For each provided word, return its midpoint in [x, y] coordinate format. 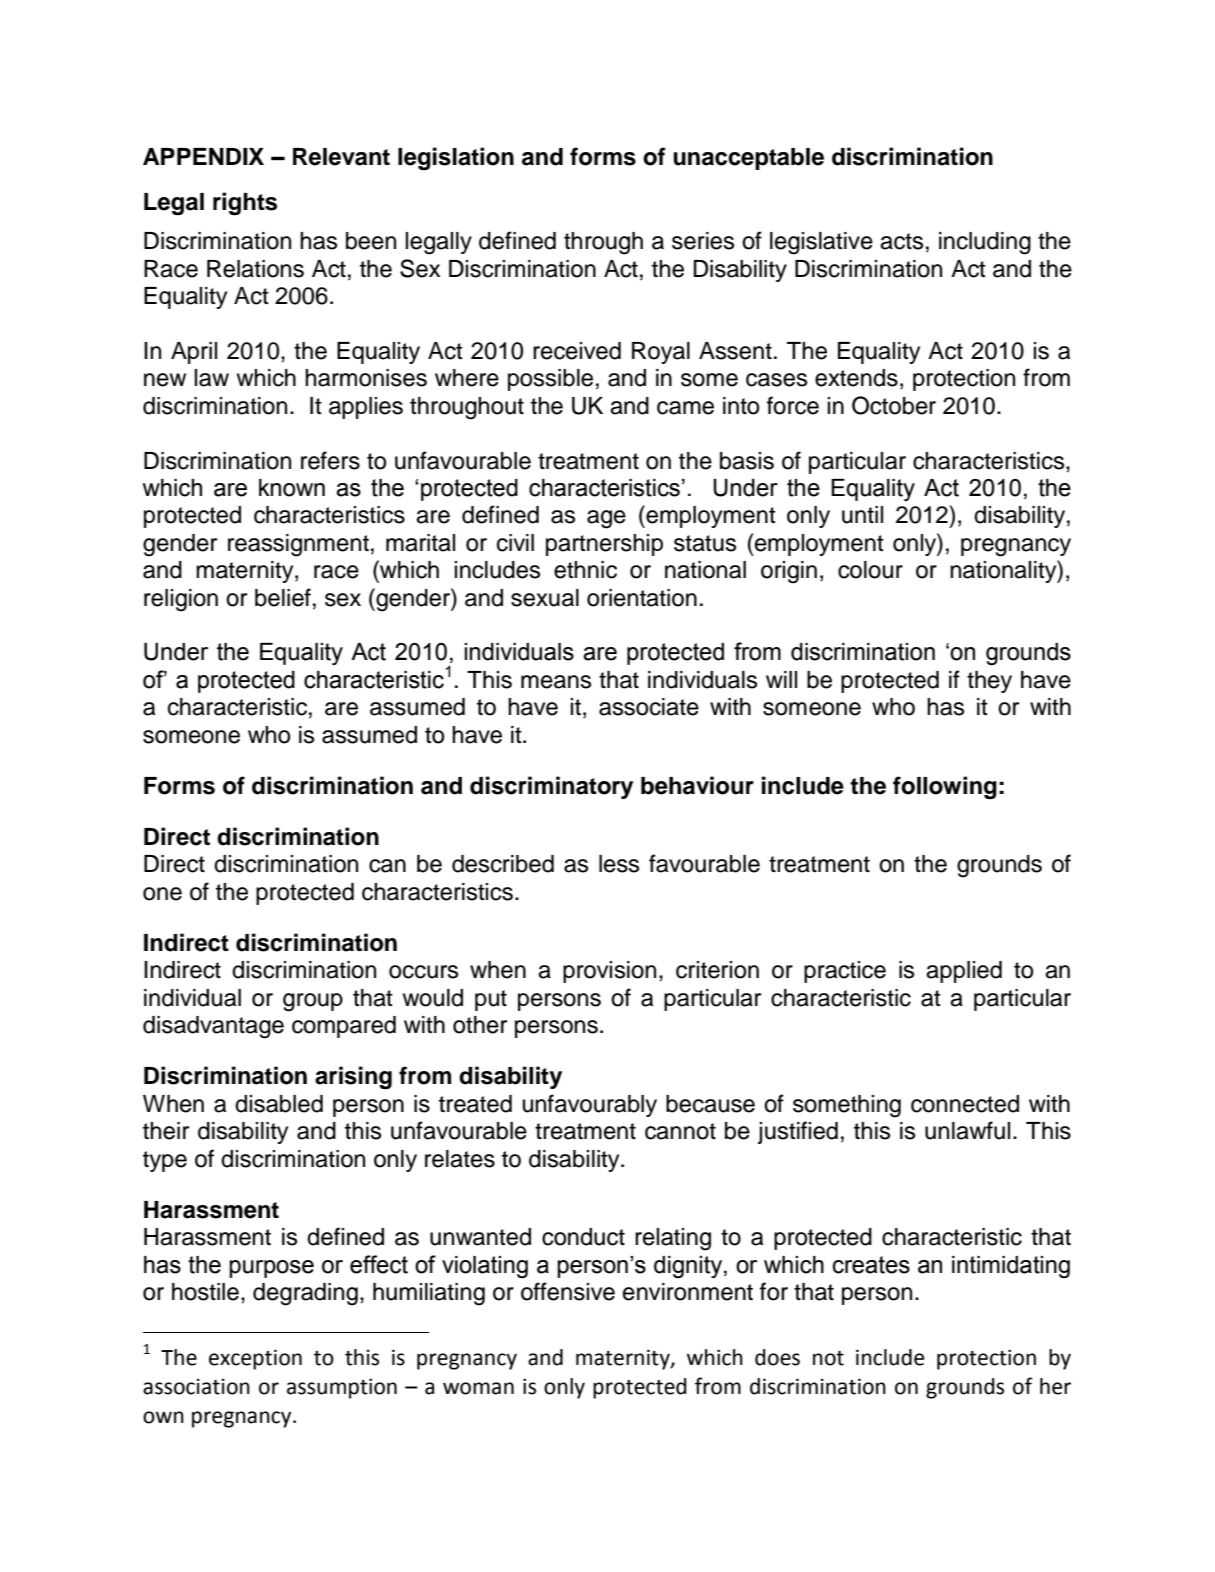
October [894, 405]
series [703, 241]
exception [255, 1359]
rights [245, 203]
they [989, 682]
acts [901, 241]
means [556, 682]
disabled [279, 1104]
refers [330, 460]
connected [965, 1104]
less [619, 864]
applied [964, 972]
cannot [680, 1131]
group [313, 1002]
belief [283, 597]
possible [550, 380]
